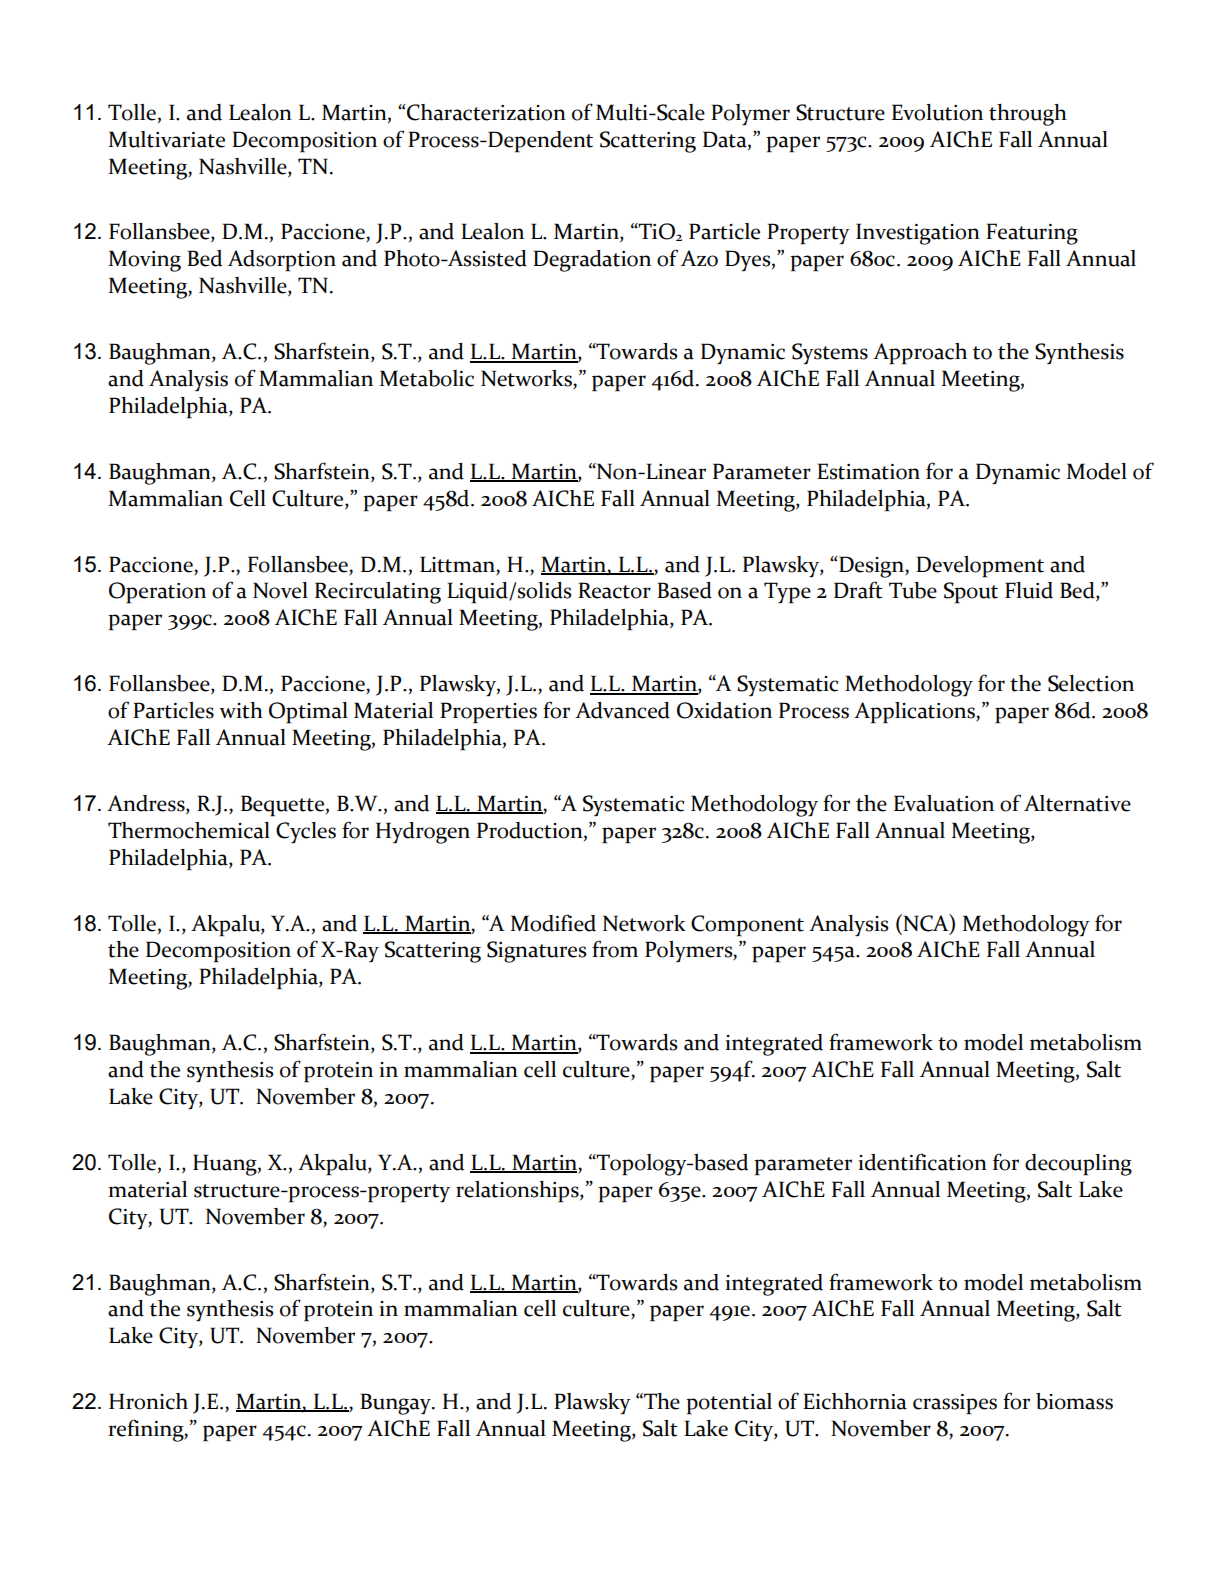  I want to click on Evolution, so click(937, 112).
